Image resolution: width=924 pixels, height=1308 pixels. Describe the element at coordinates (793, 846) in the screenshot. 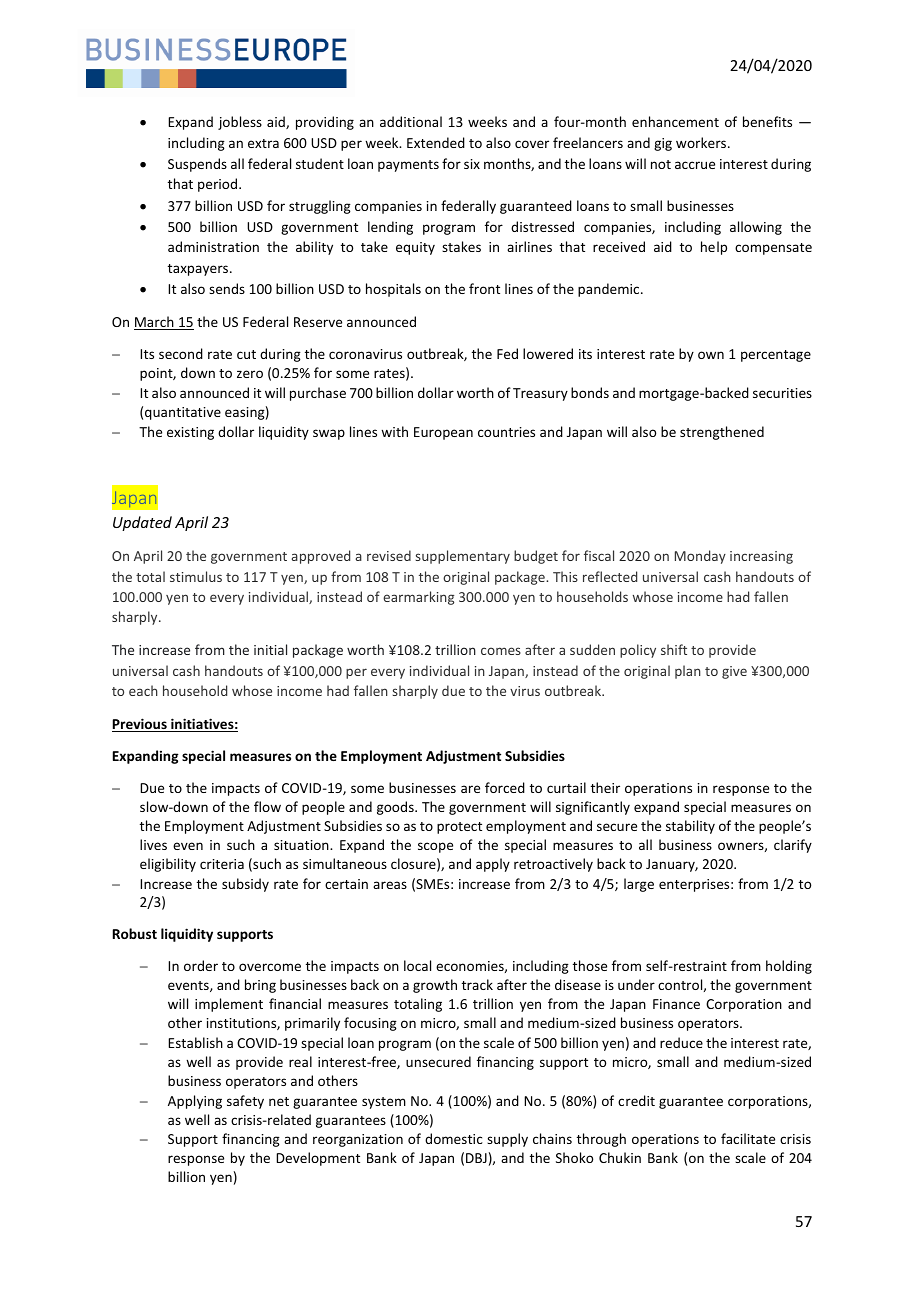

I see `clarify` at that location.
